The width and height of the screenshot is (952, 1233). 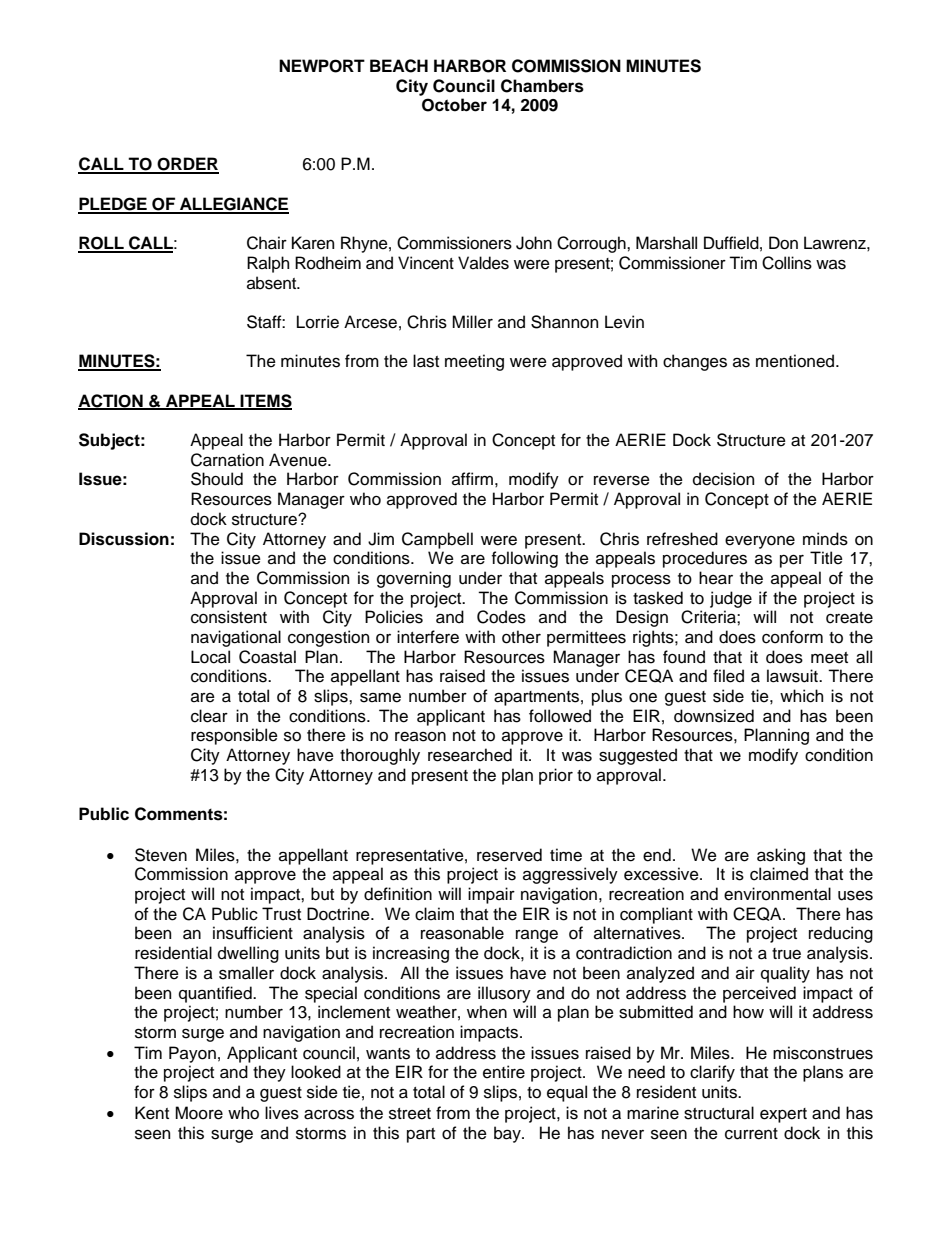 I want to click on Moore, so click(x=199, y=1113).
